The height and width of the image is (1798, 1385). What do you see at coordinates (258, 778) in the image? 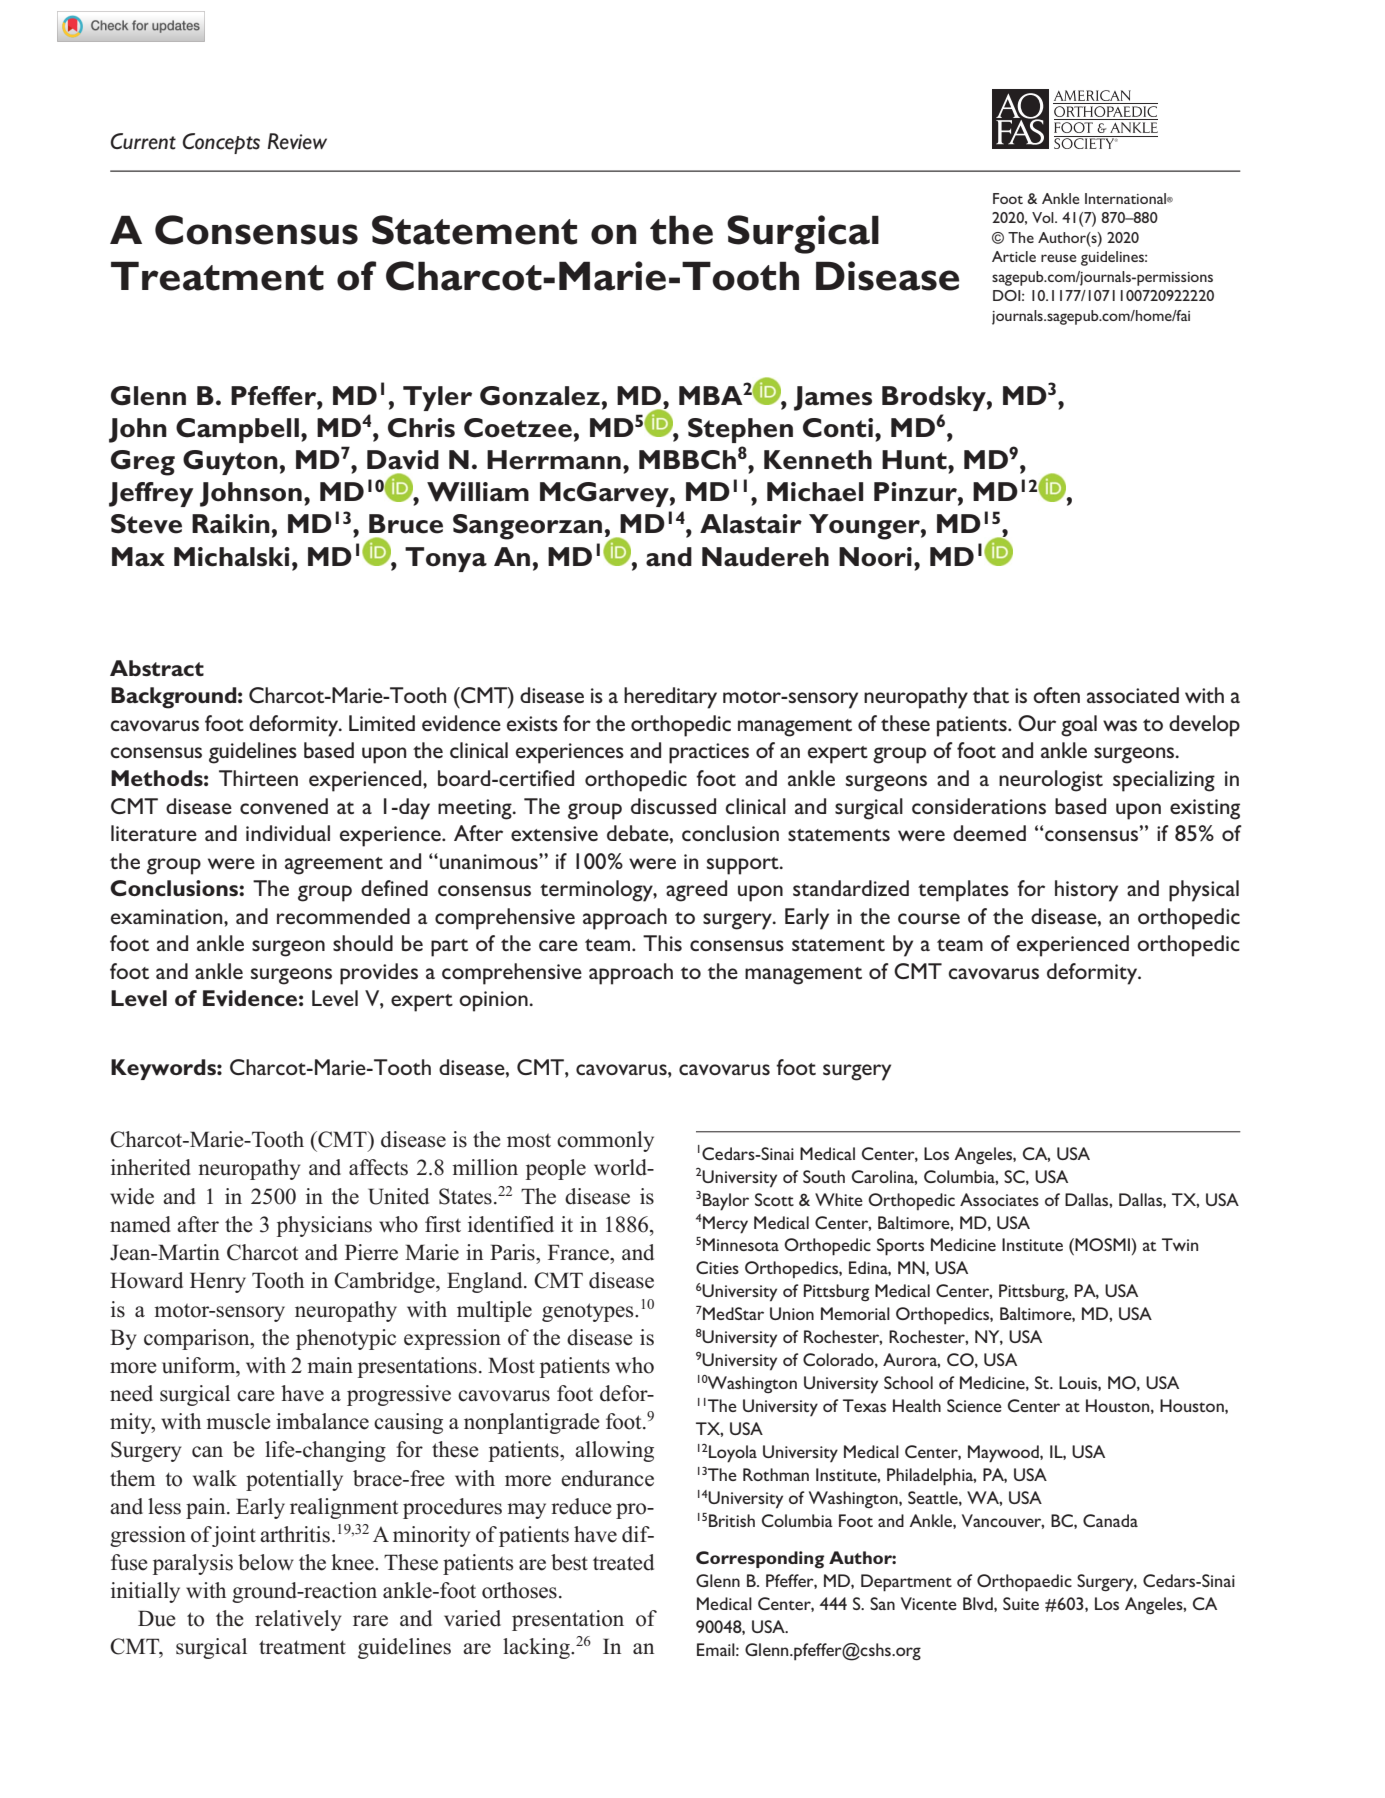
I see `Thirteen` at bounding box center [258, 778].
